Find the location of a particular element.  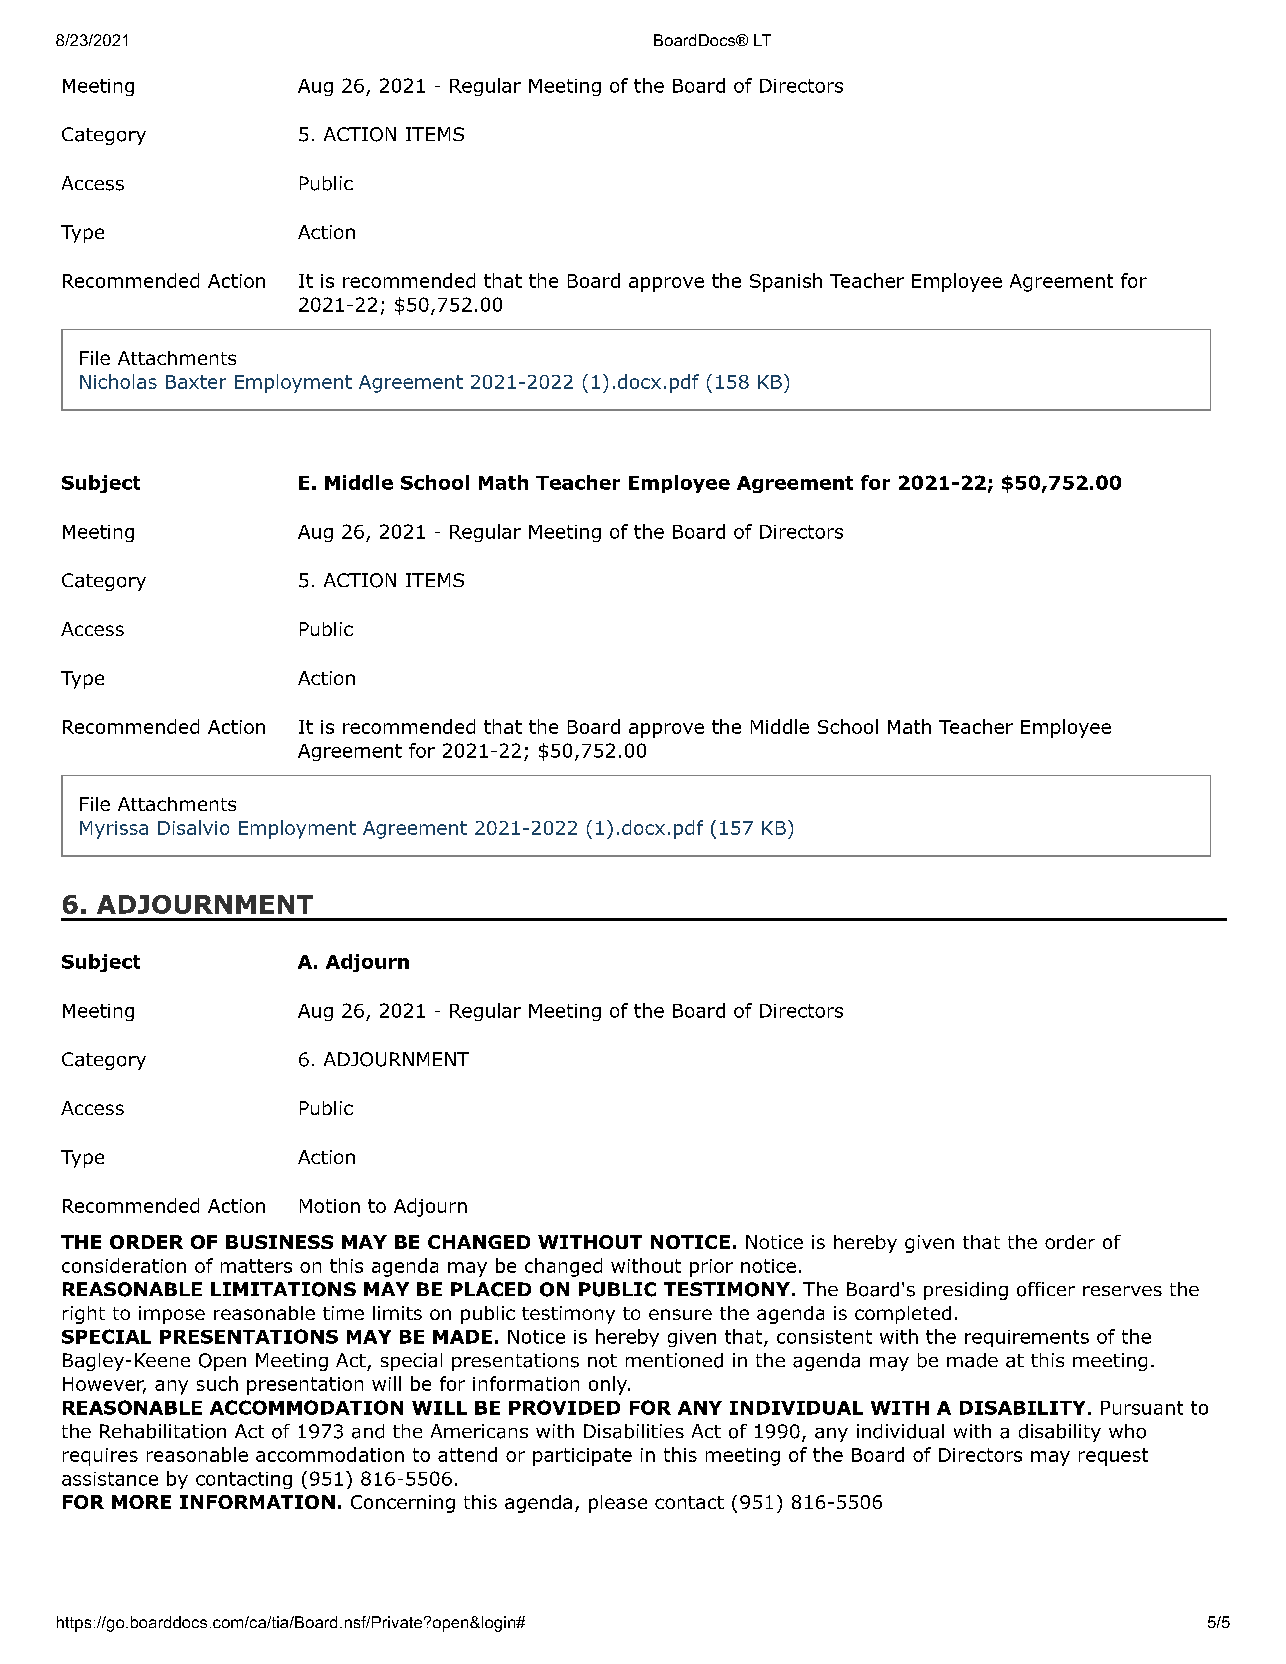

prior is located at coordinates (711, 1268).
